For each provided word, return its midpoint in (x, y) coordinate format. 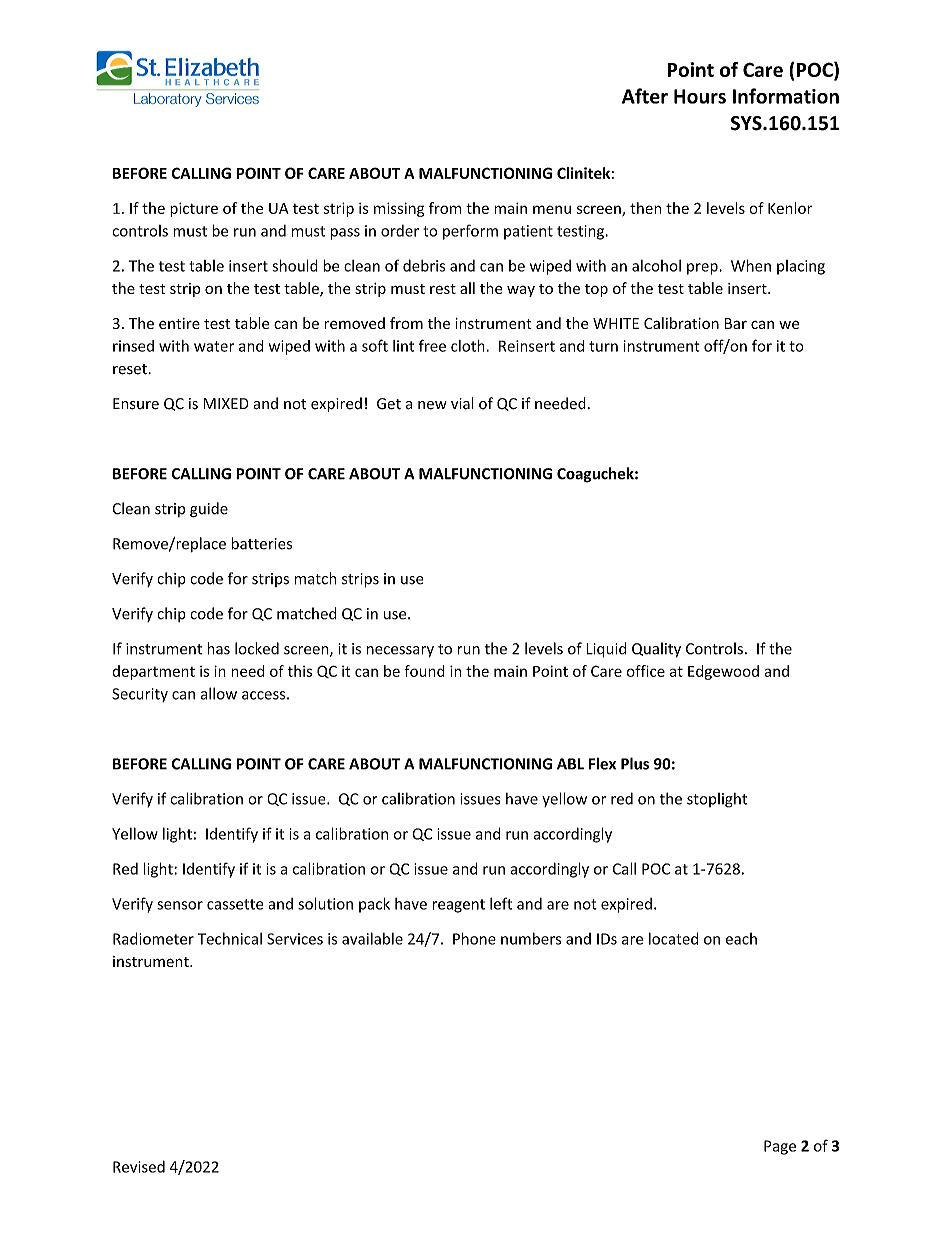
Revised (139, 1166)
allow (219, 693)
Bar (736, 323)
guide (209, 510)
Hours (700, 96)
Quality (656, 650)
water (214, 346)
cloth (469, 346)
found (424, 671)
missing (399, 209)
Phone (474, 938)
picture (194, 209)
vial (462, 403)
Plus (635, 763)
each (741, 939)
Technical (230, 938)
